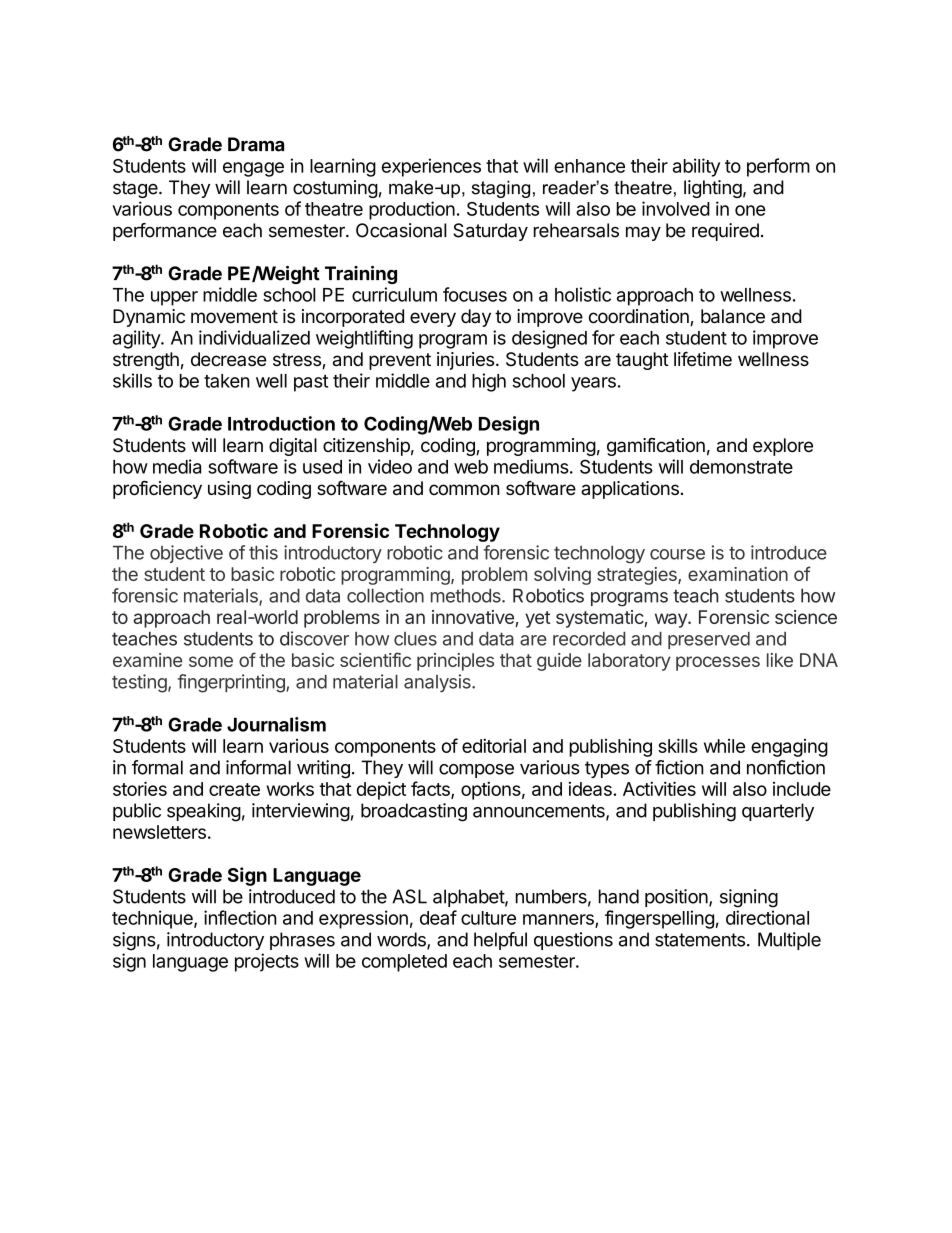  Describe the element at coordinates (741, 467) in the screenshot. I see `demonstrate` at that location.
